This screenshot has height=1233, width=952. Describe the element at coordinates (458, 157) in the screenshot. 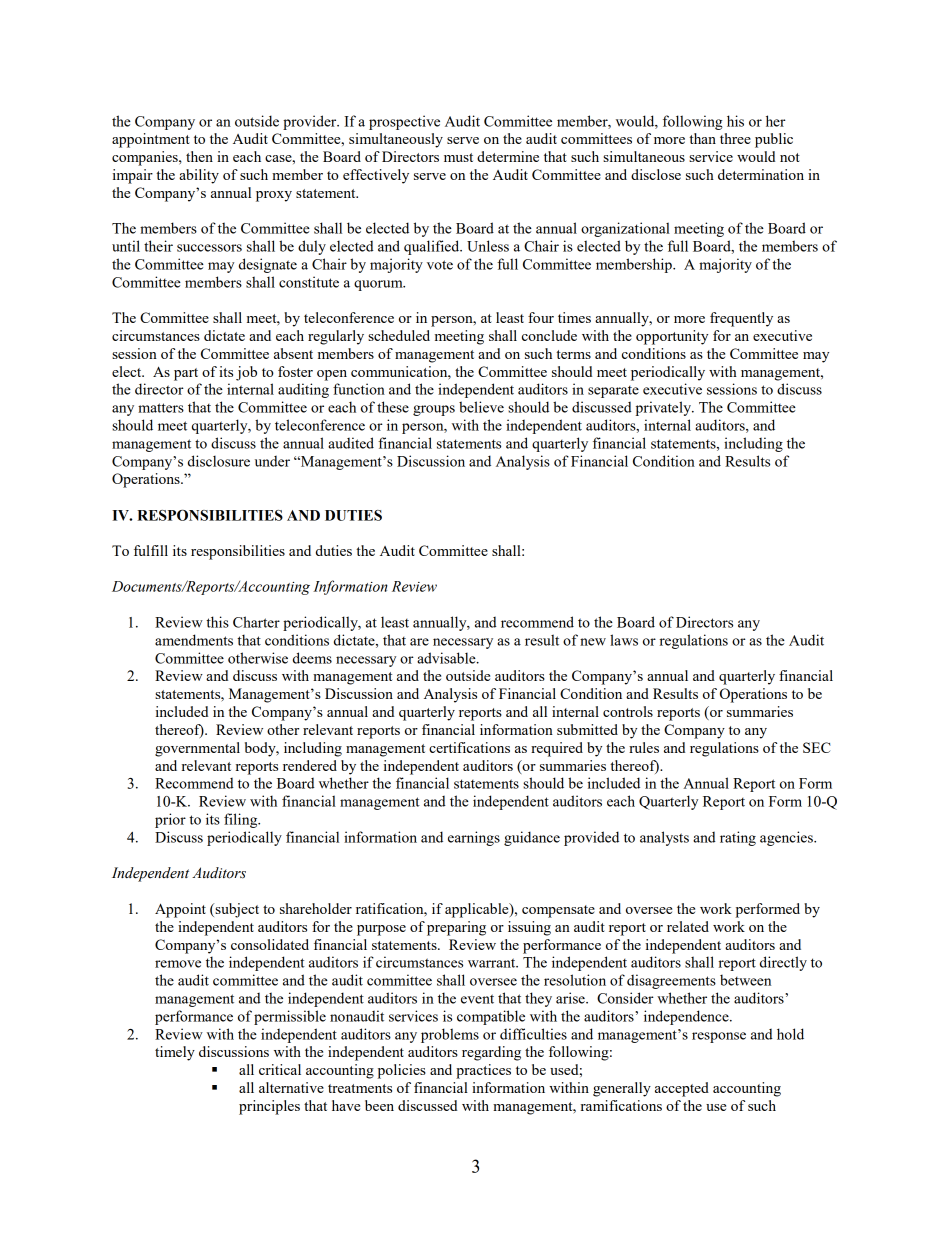

I see `must` at that location.
